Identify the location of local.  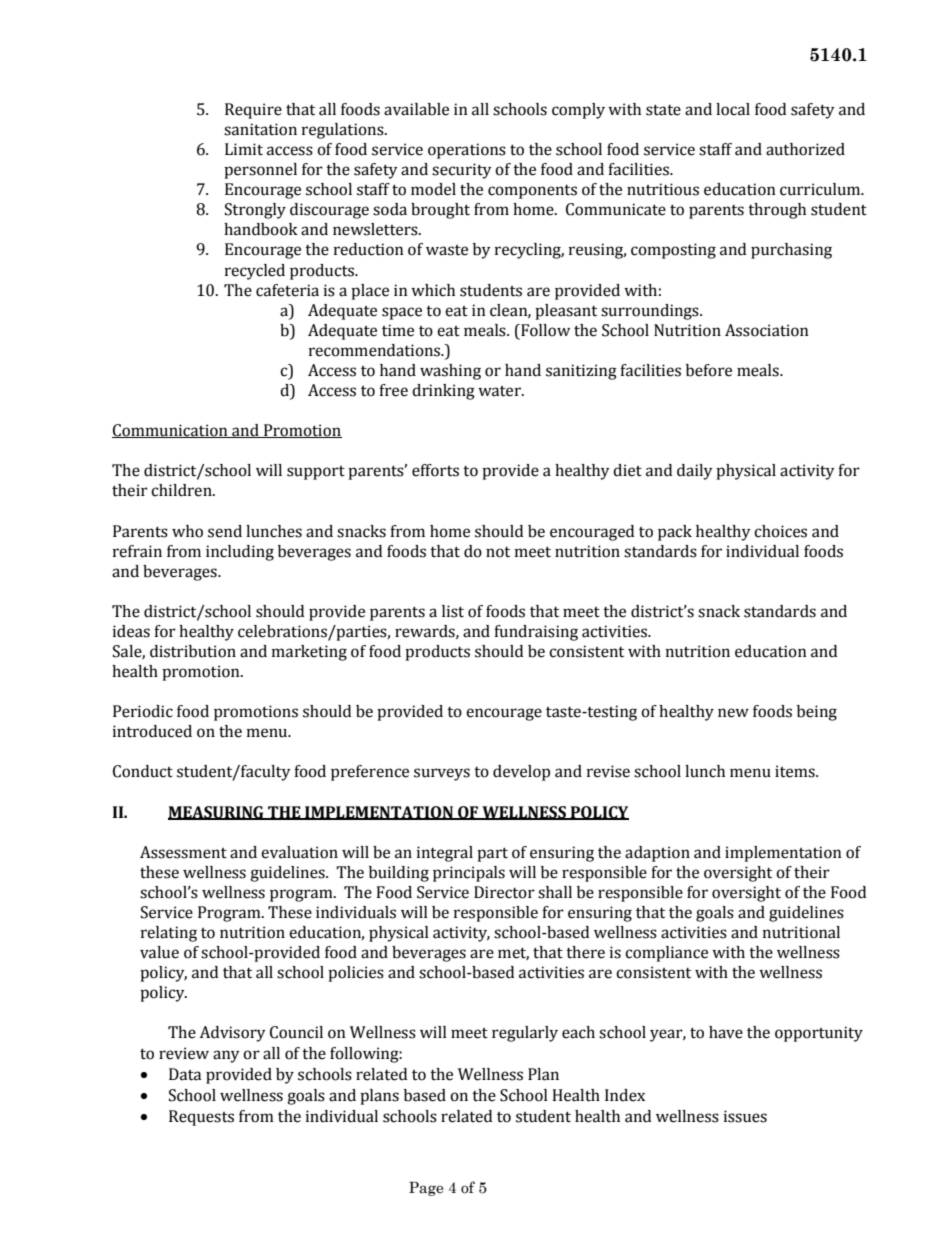
(733, 109).
